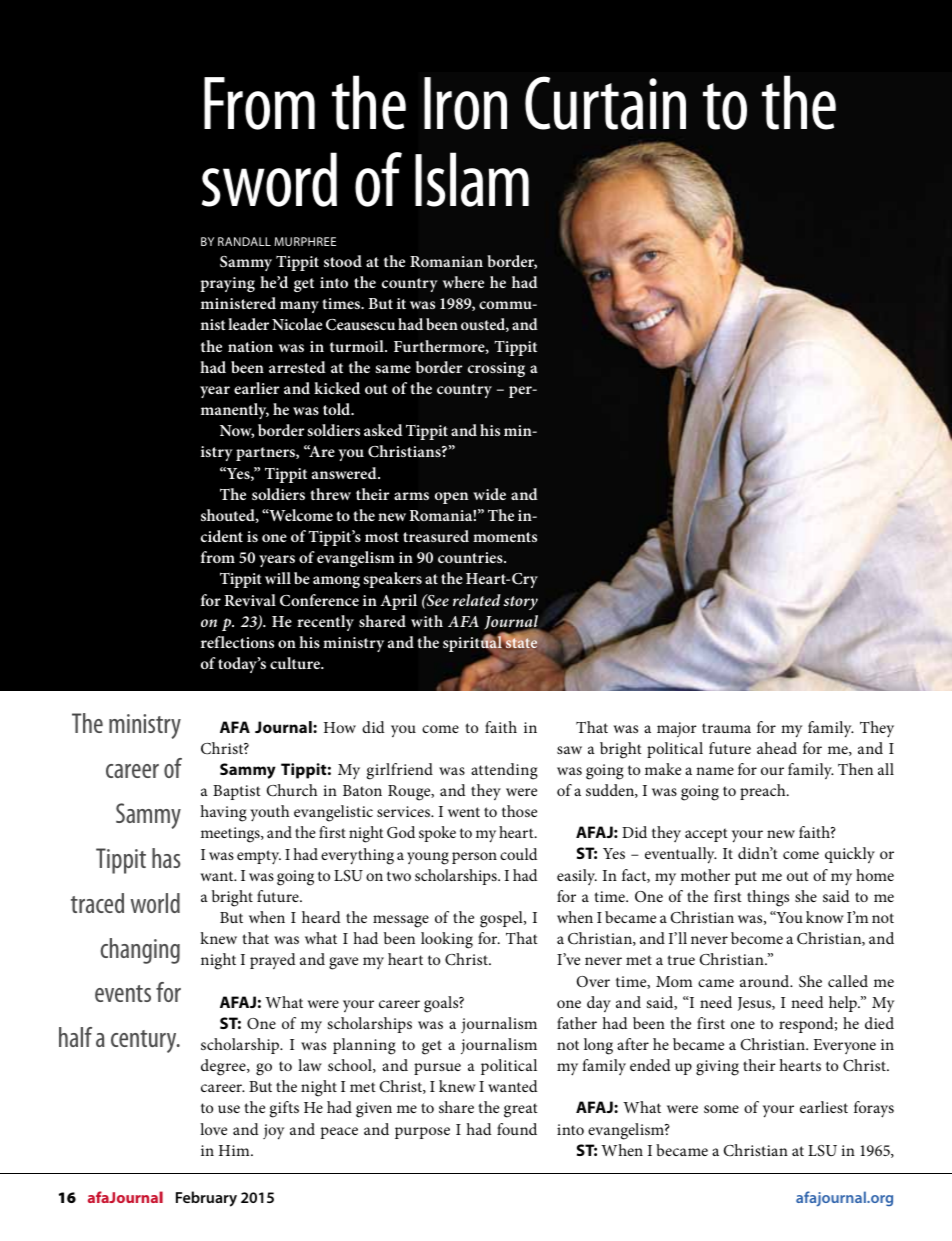 The image size is (952, 1241). I want to click on things, so click(768, 898).
